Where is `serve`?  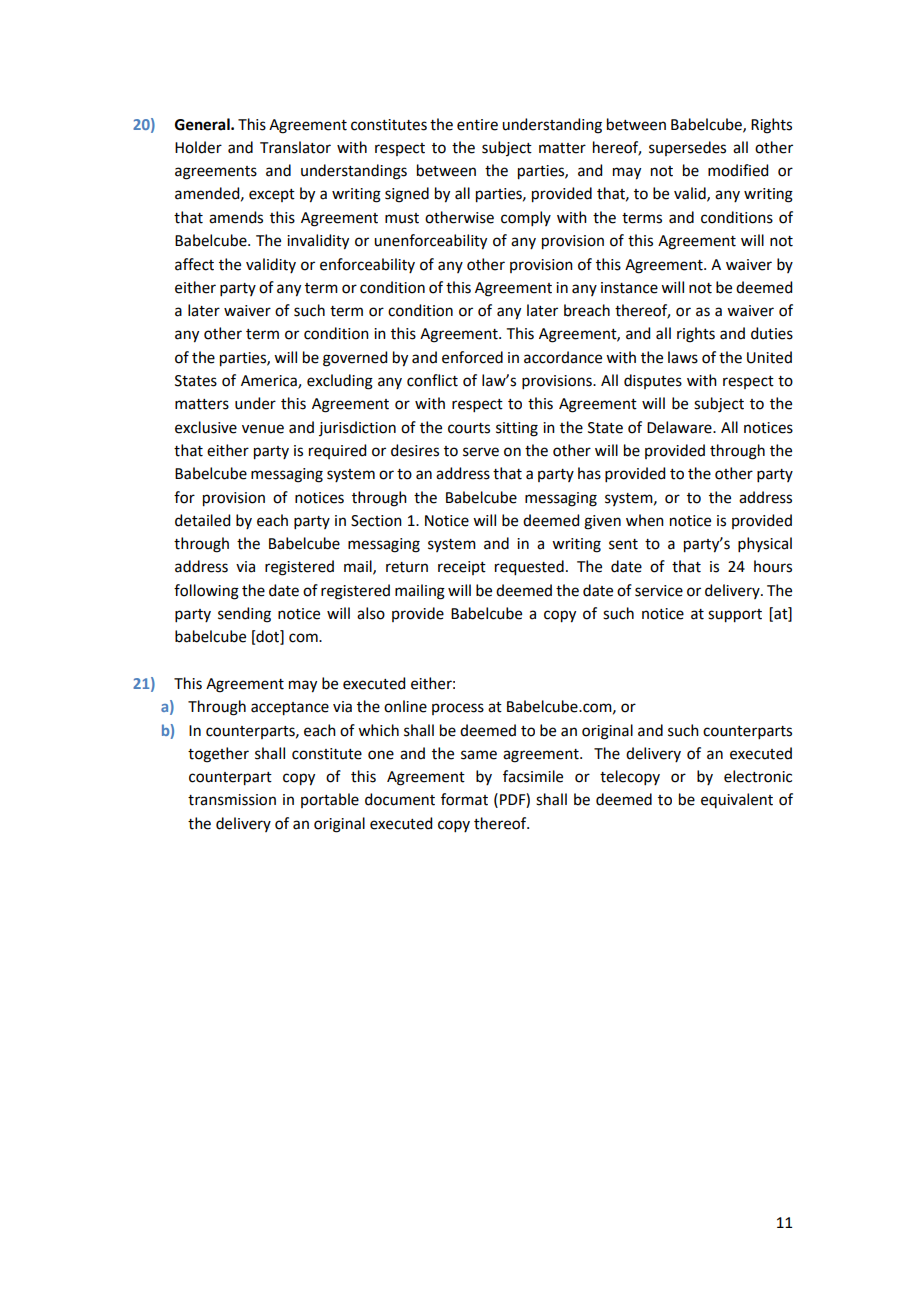 serve is located at coordinates (481, 452).
